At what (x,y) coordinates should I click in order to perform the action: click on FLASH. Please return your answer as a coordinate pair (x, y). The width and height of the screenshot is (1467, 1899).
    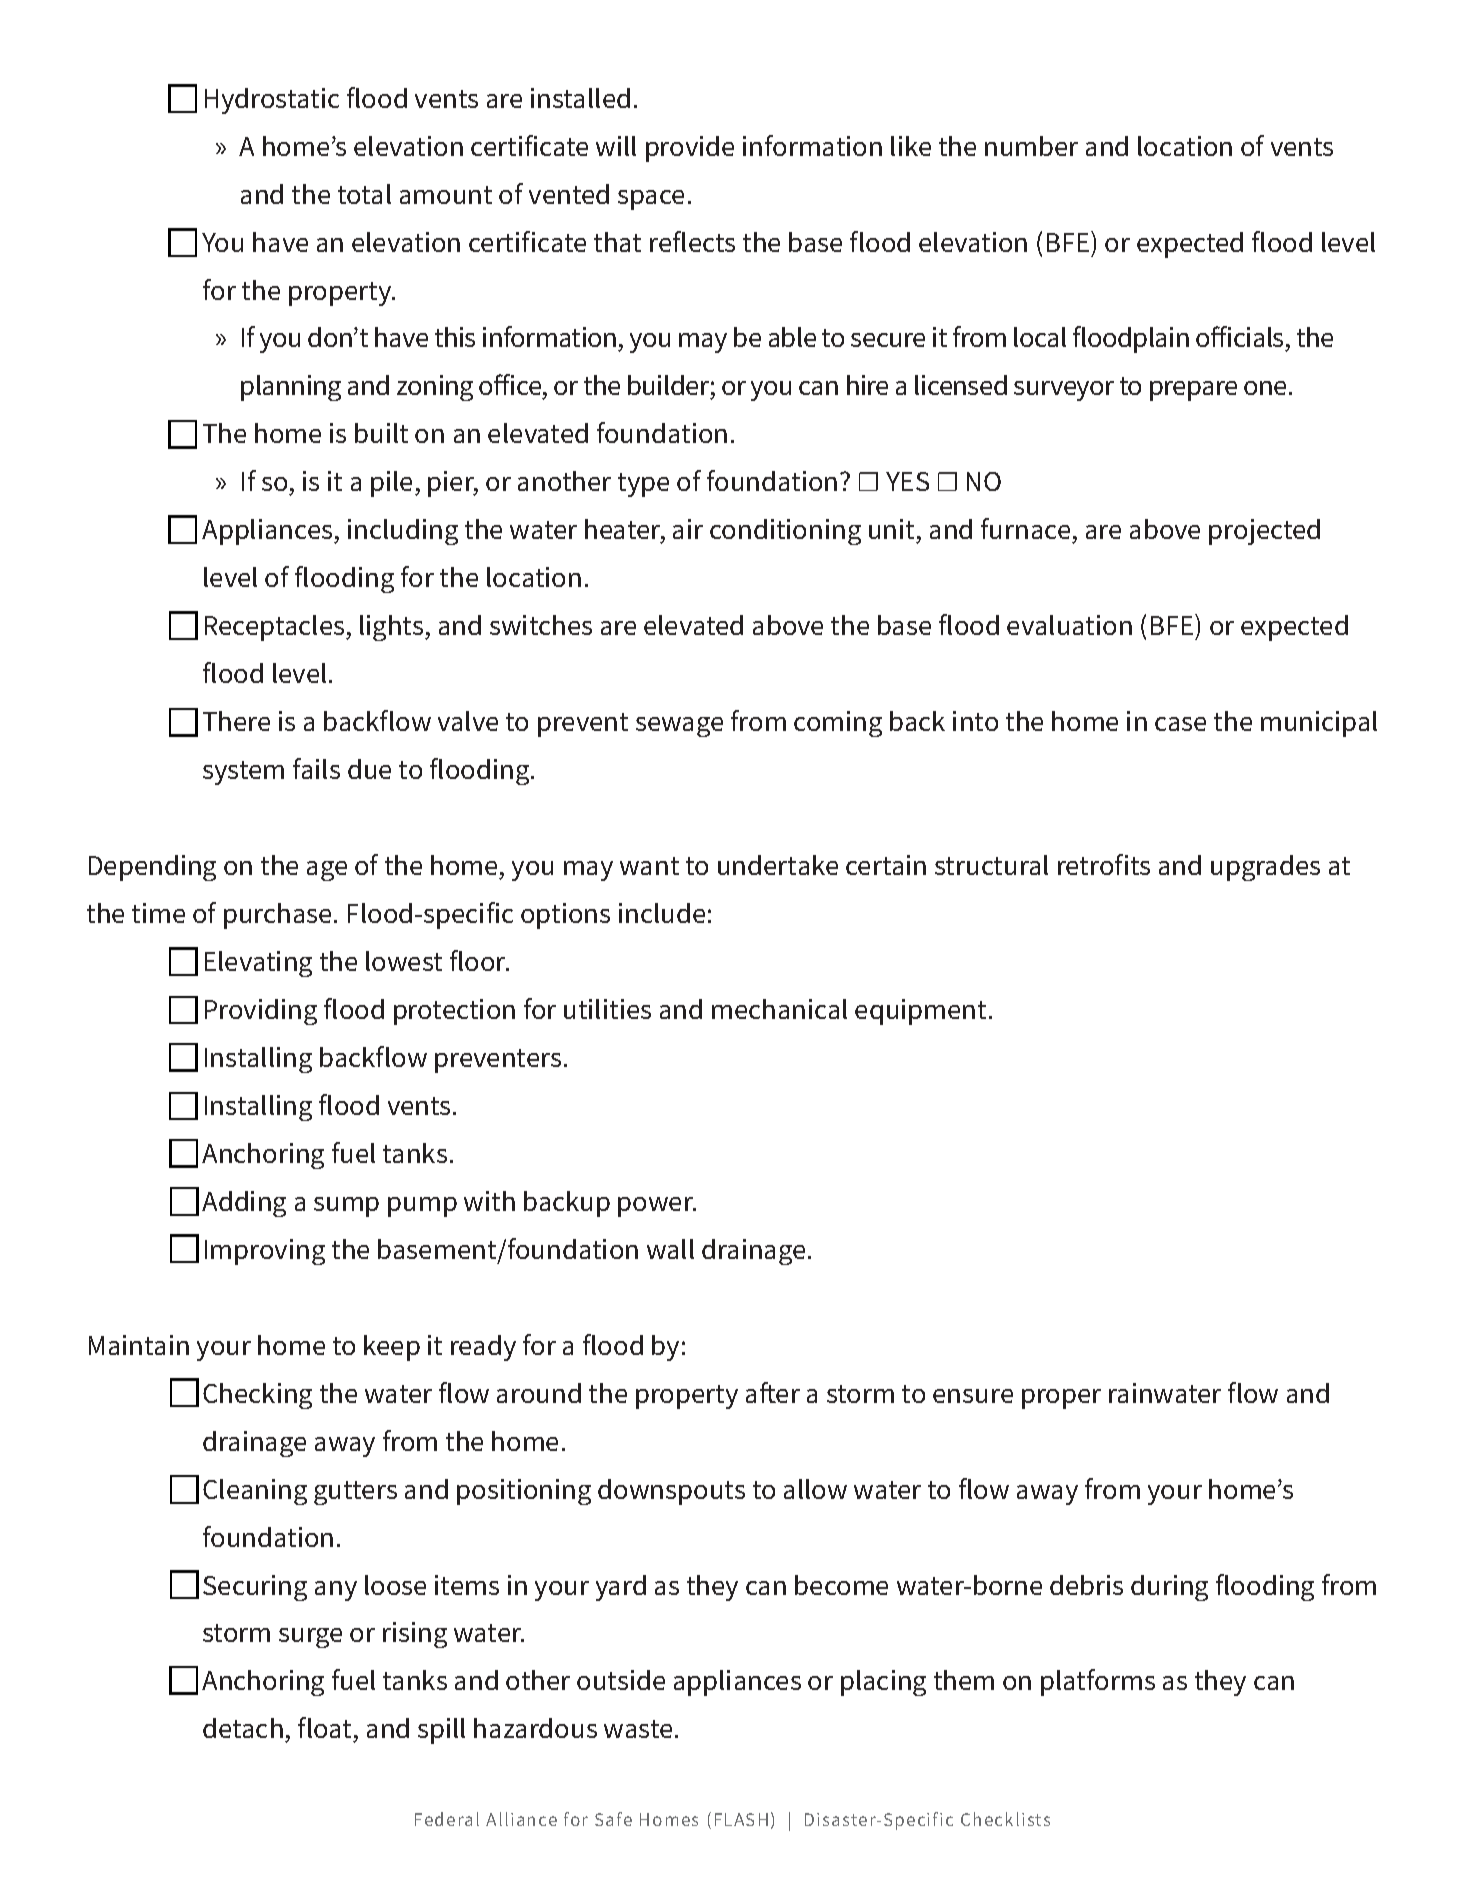
    Looking at the image, I should click on (741, 1819).
